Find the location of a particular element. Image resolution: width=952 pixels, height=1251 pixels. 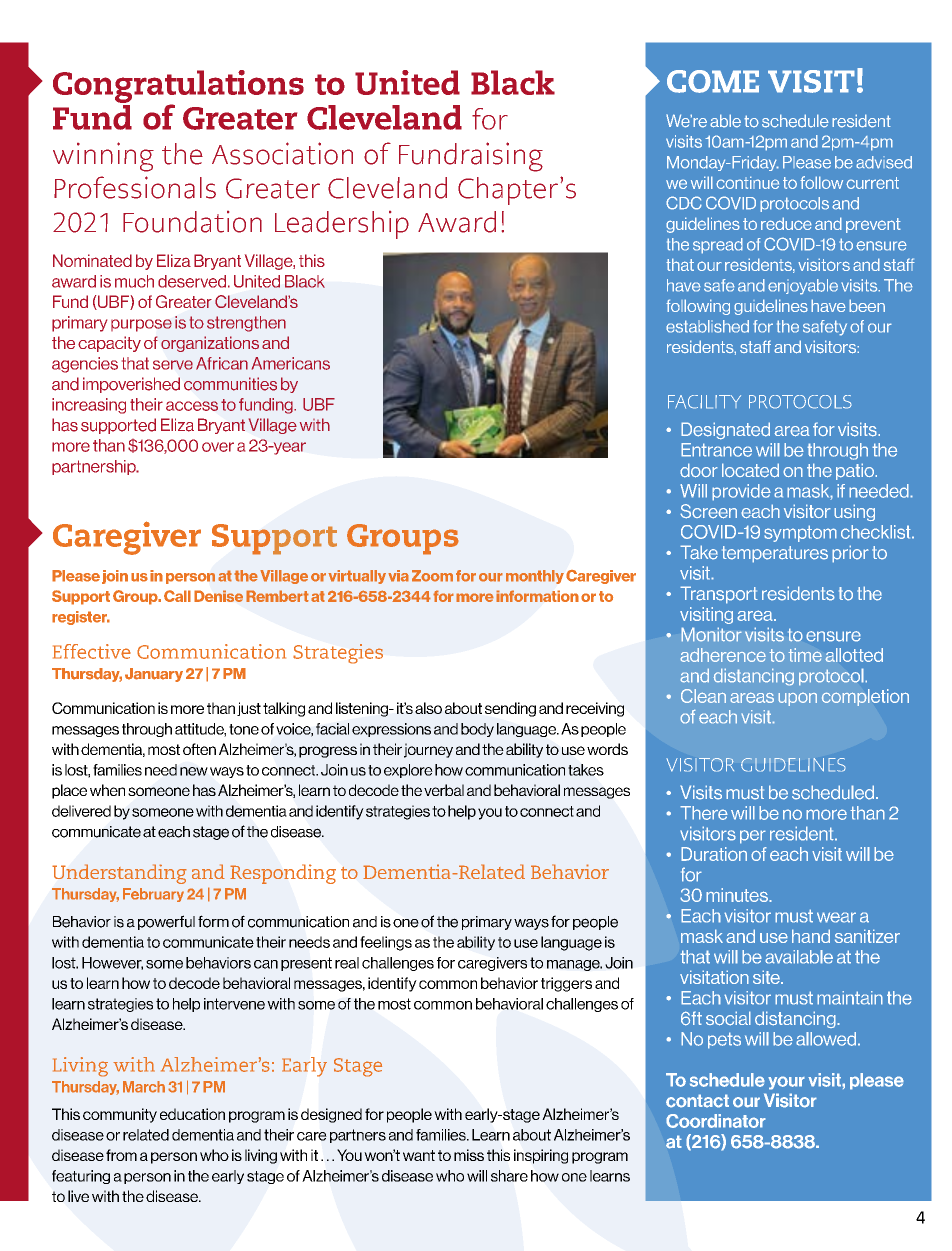

Call is located at coordinates (177, 596).
